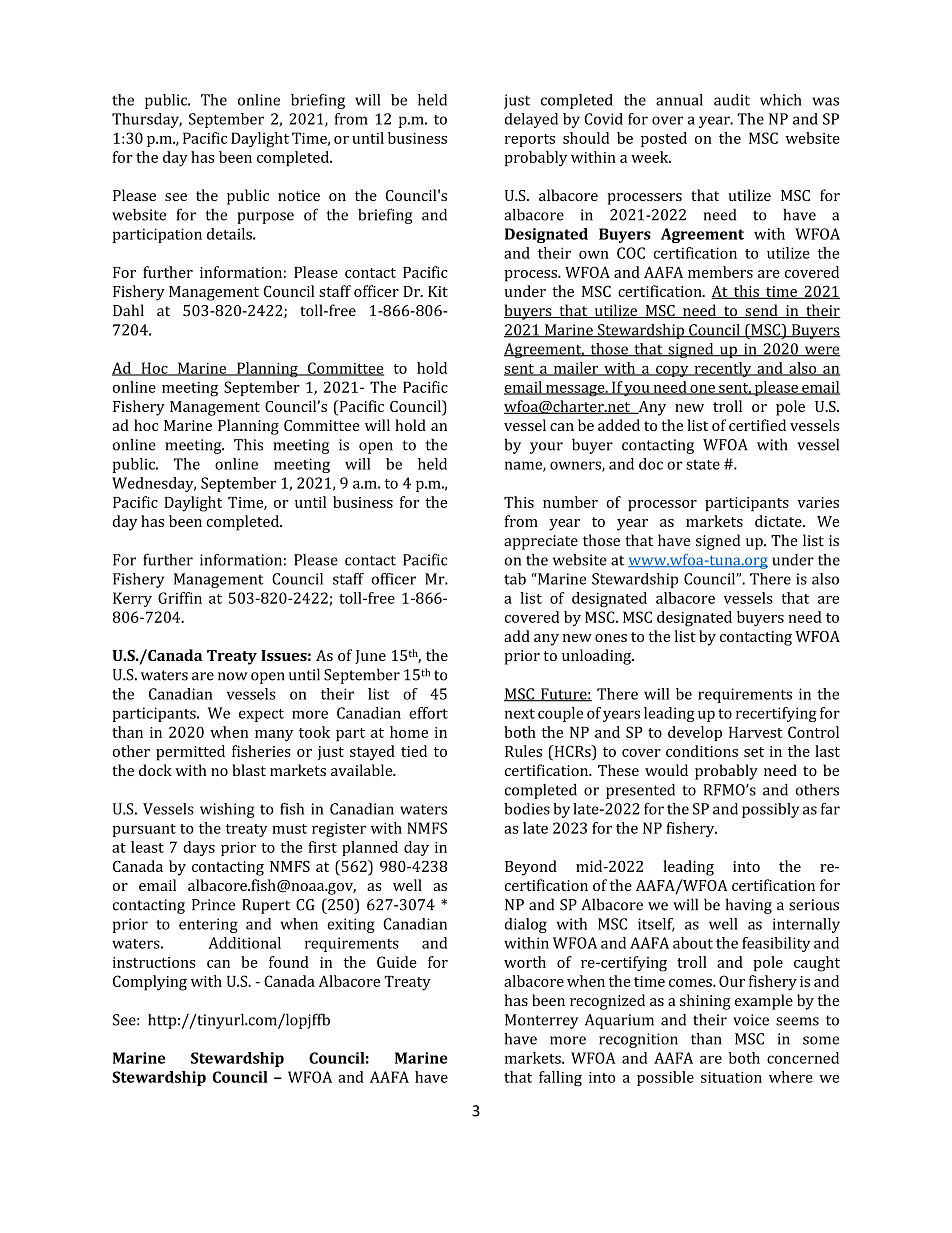 The height and width of the screenshot is (1233, 952). Describe the element at coordinates (527, 809) in the screenshot. I see `bodies` at that location.
